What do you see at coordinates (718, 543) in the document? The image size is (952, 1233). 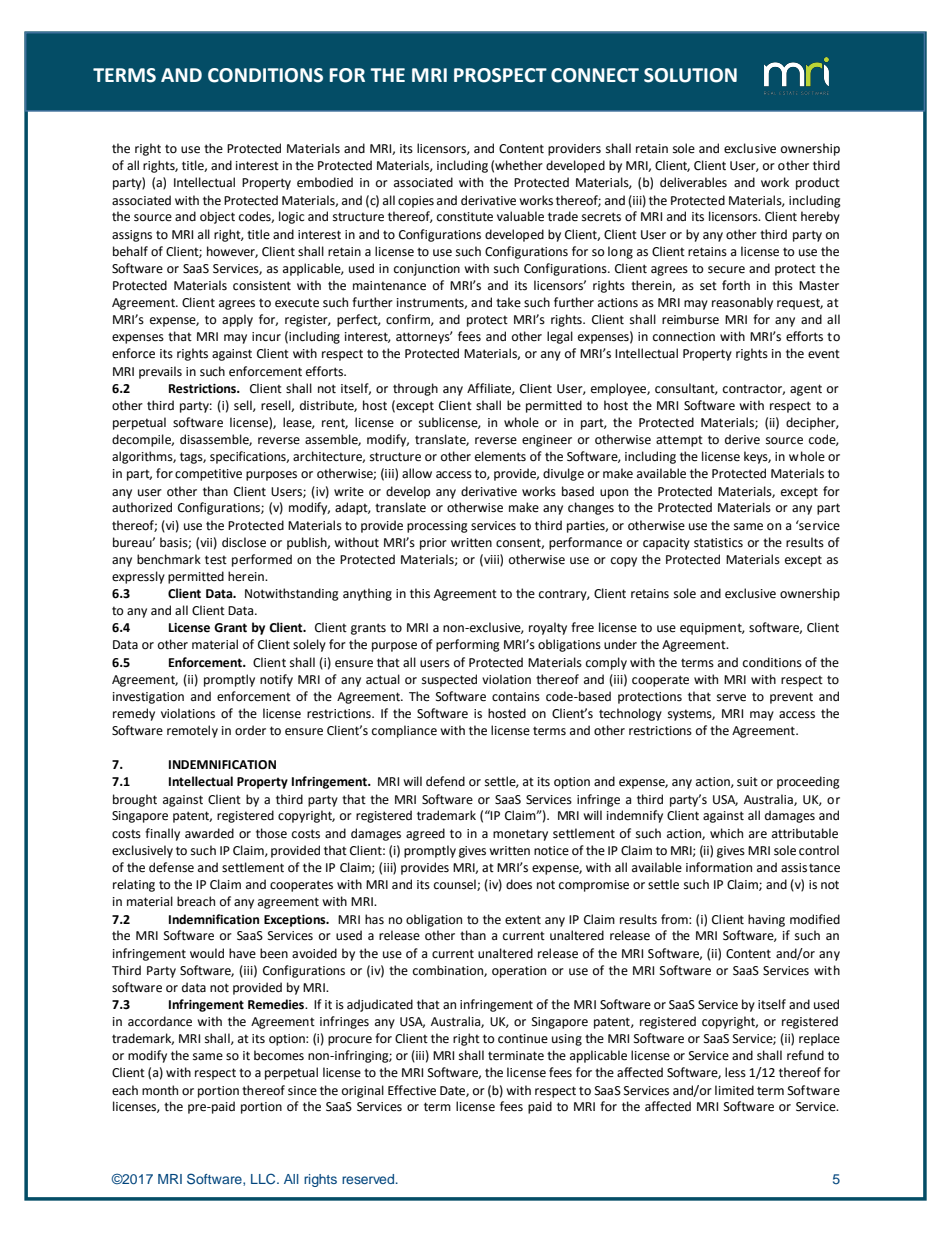 I see `statistics` at bounding box center [718, 543].
